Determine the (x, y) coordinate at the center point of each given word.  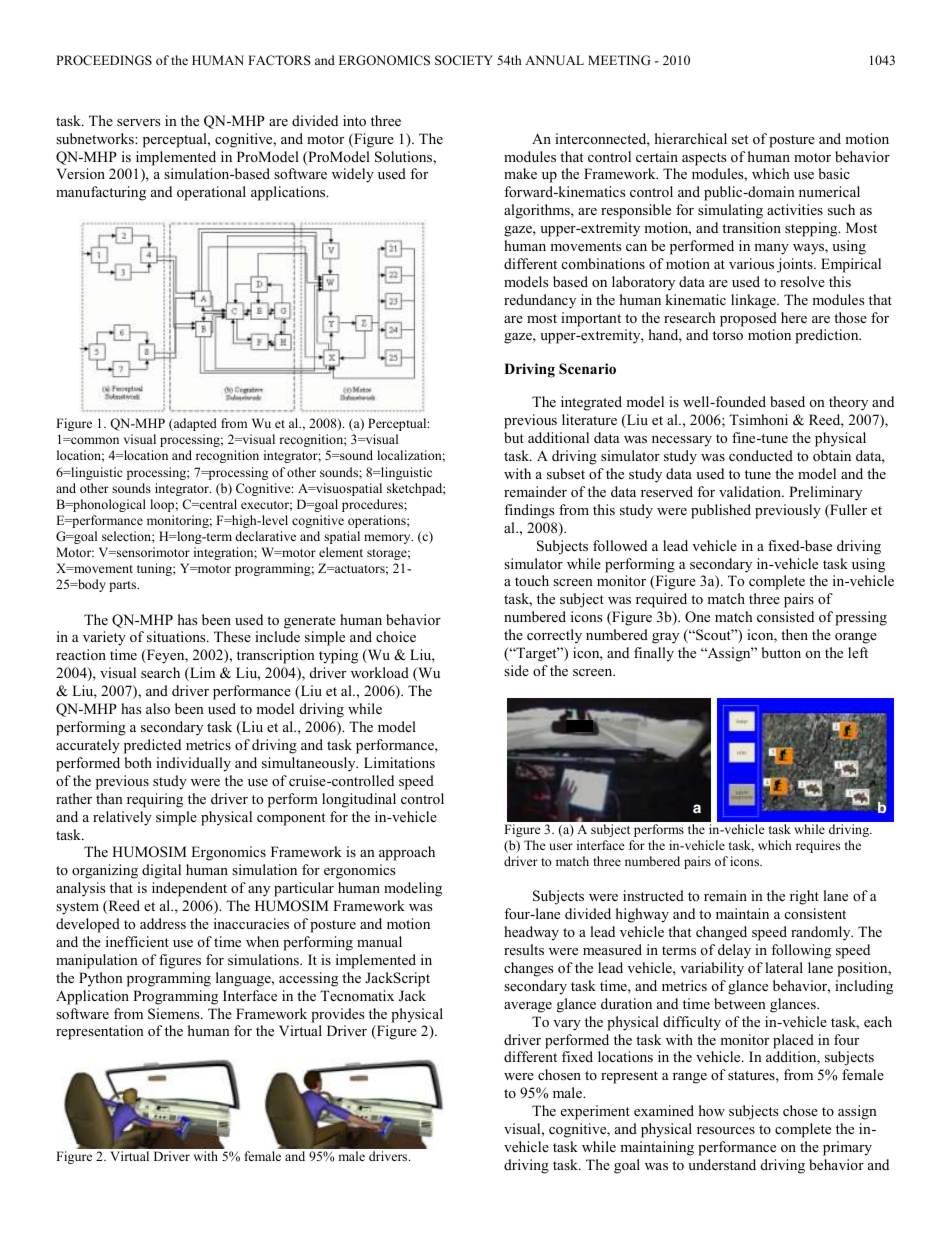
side (516, 670)
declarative (265, 536)
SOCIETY (464, 60)
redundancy (540, 301)
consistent (815, 913)
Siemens (175, 1014)
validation (751, 491)
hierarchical (691, 138)
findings (529, 511)
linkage (754, 301)
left (858, 652)
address (163, 923)
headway (531, 933)
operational (211, 193)
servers (138, 122)
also (158, 708)
